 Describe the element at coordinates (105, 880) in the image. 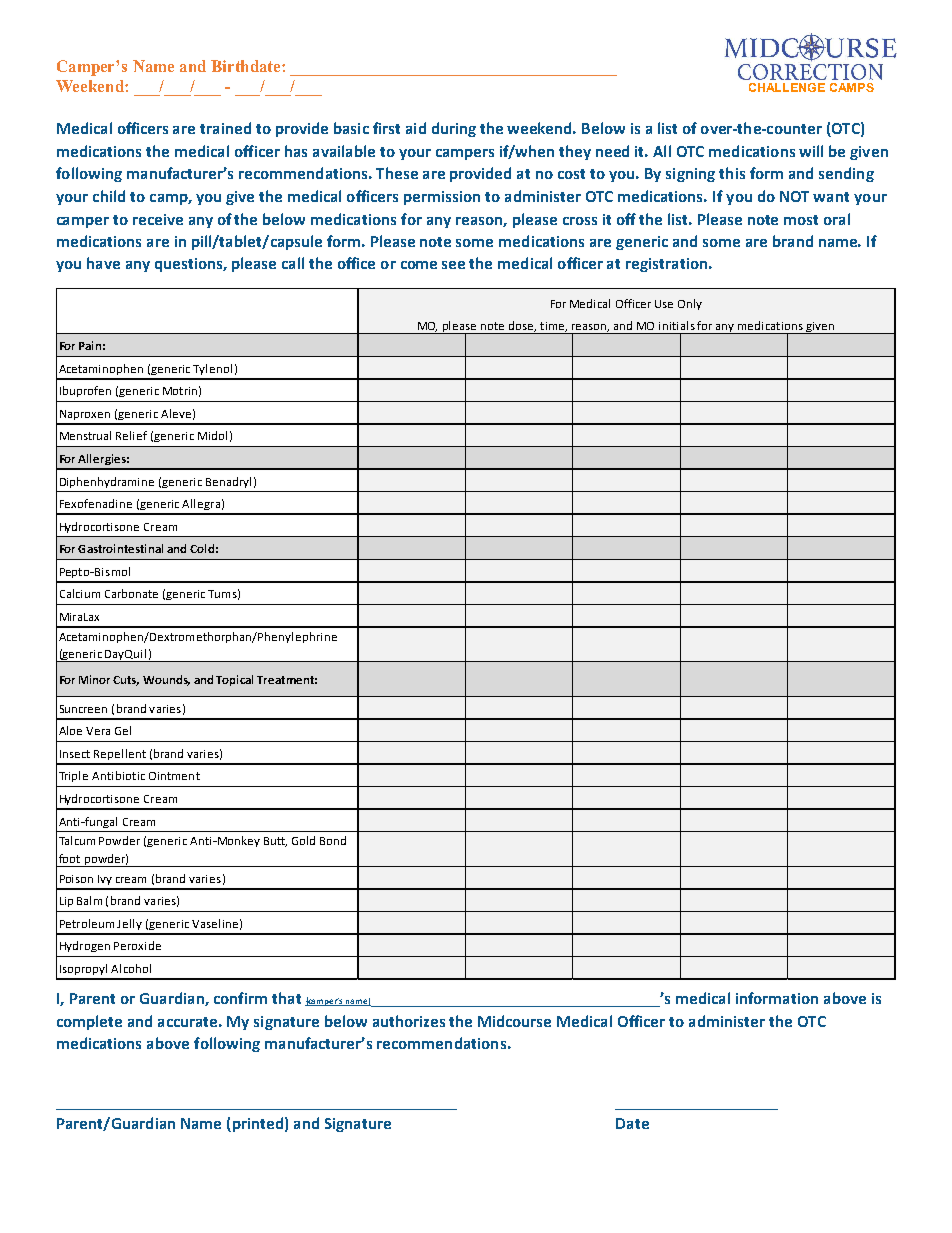

I see `Ivy` at that location.
